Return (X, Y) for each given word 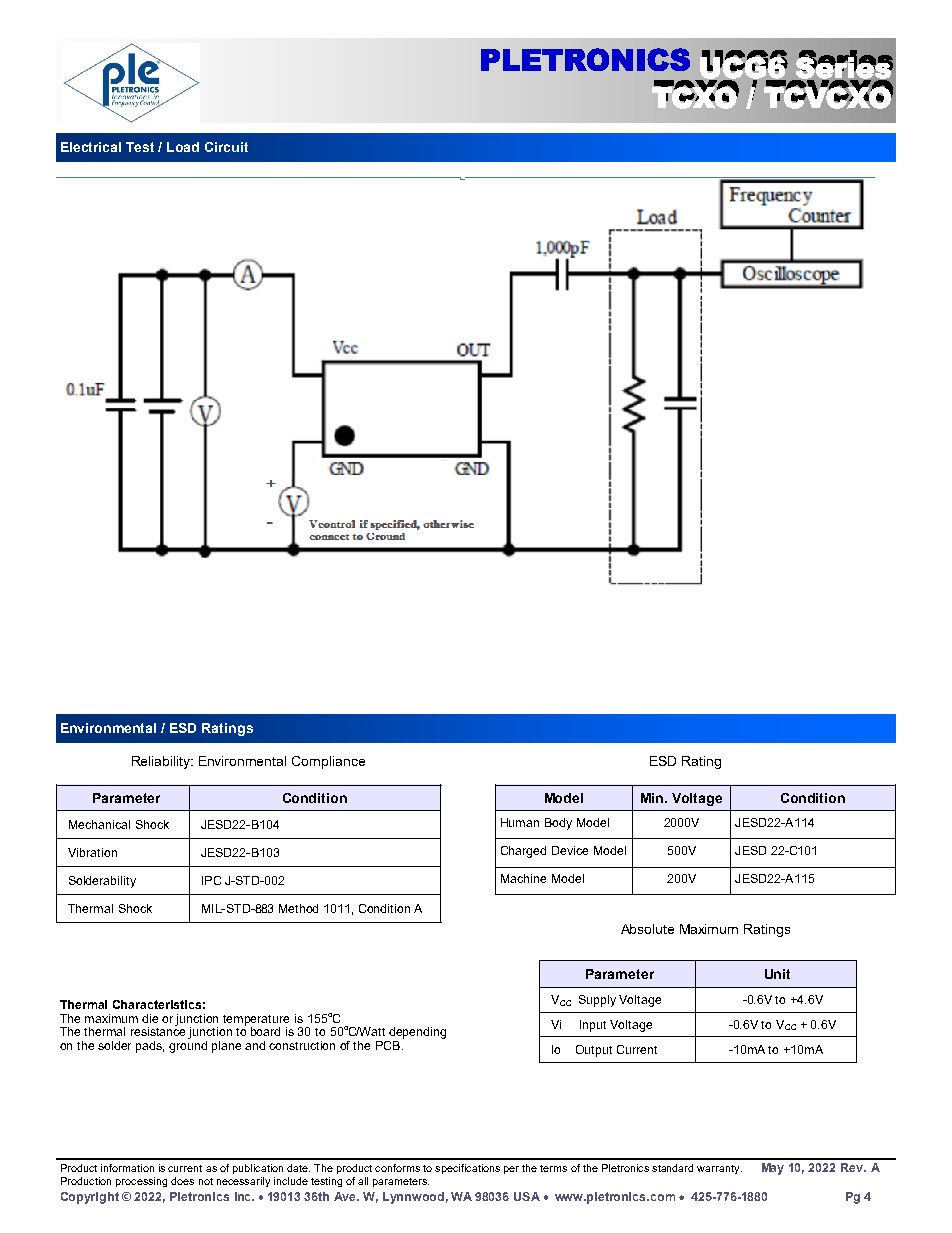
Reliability (162, 762)
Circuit (226, 147)
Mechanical (99, 824)
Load (183, 147)
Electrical (91, 147)
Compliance (328, 762)
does (182, 1181)
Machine (523, 878)
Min (653, 798)
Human (520, 822)
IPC (211, 880)
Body (558, 824)
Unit (777, 974)
